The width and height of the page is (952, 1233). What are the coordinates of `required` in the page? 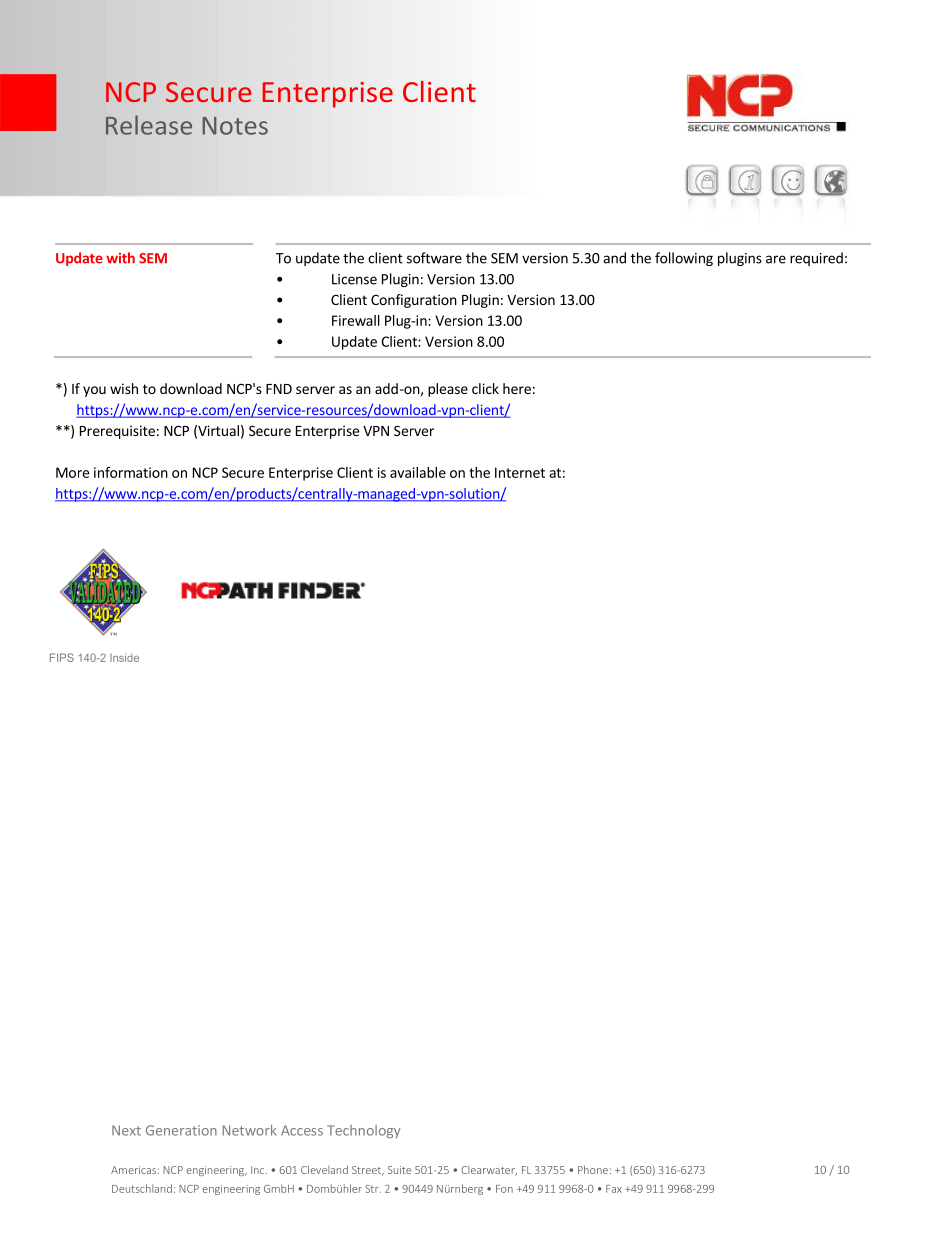 It's located at (816, 259).
